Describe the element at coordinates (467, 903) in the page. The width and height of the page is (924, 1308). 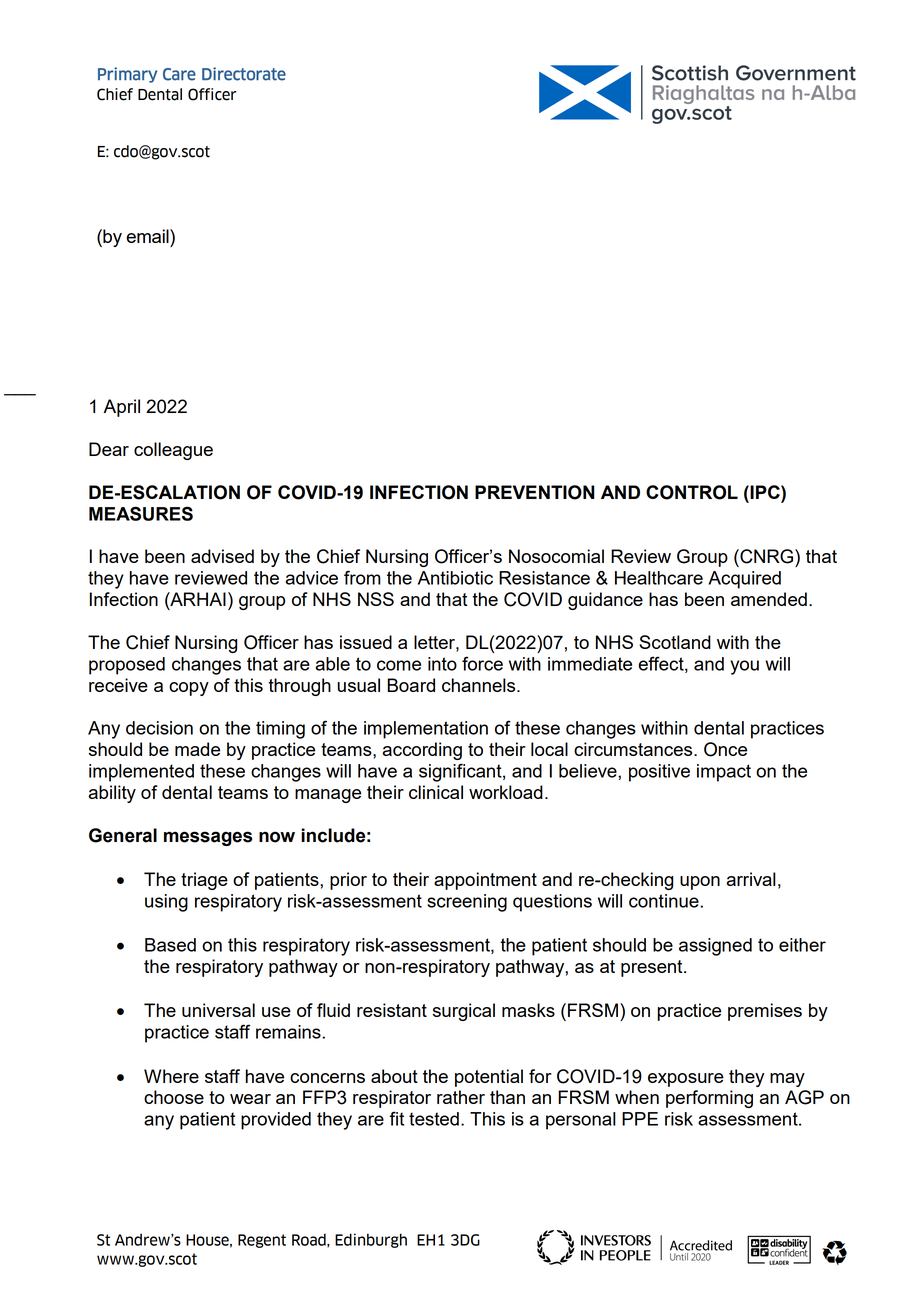
I see `screening` at that location.
